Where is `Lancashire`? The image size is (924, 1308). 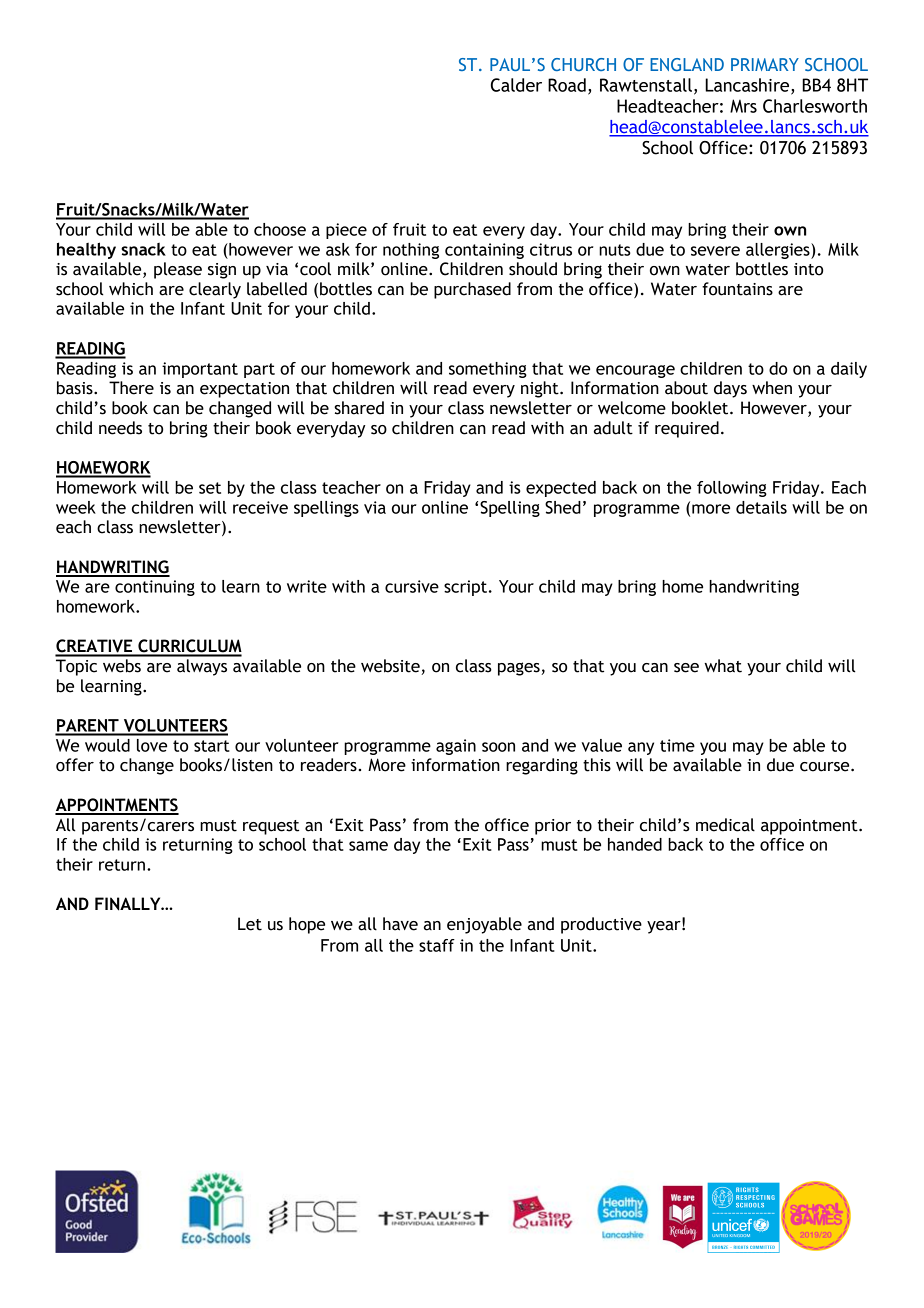
Lancashire is located at coordinates (748, 86).
